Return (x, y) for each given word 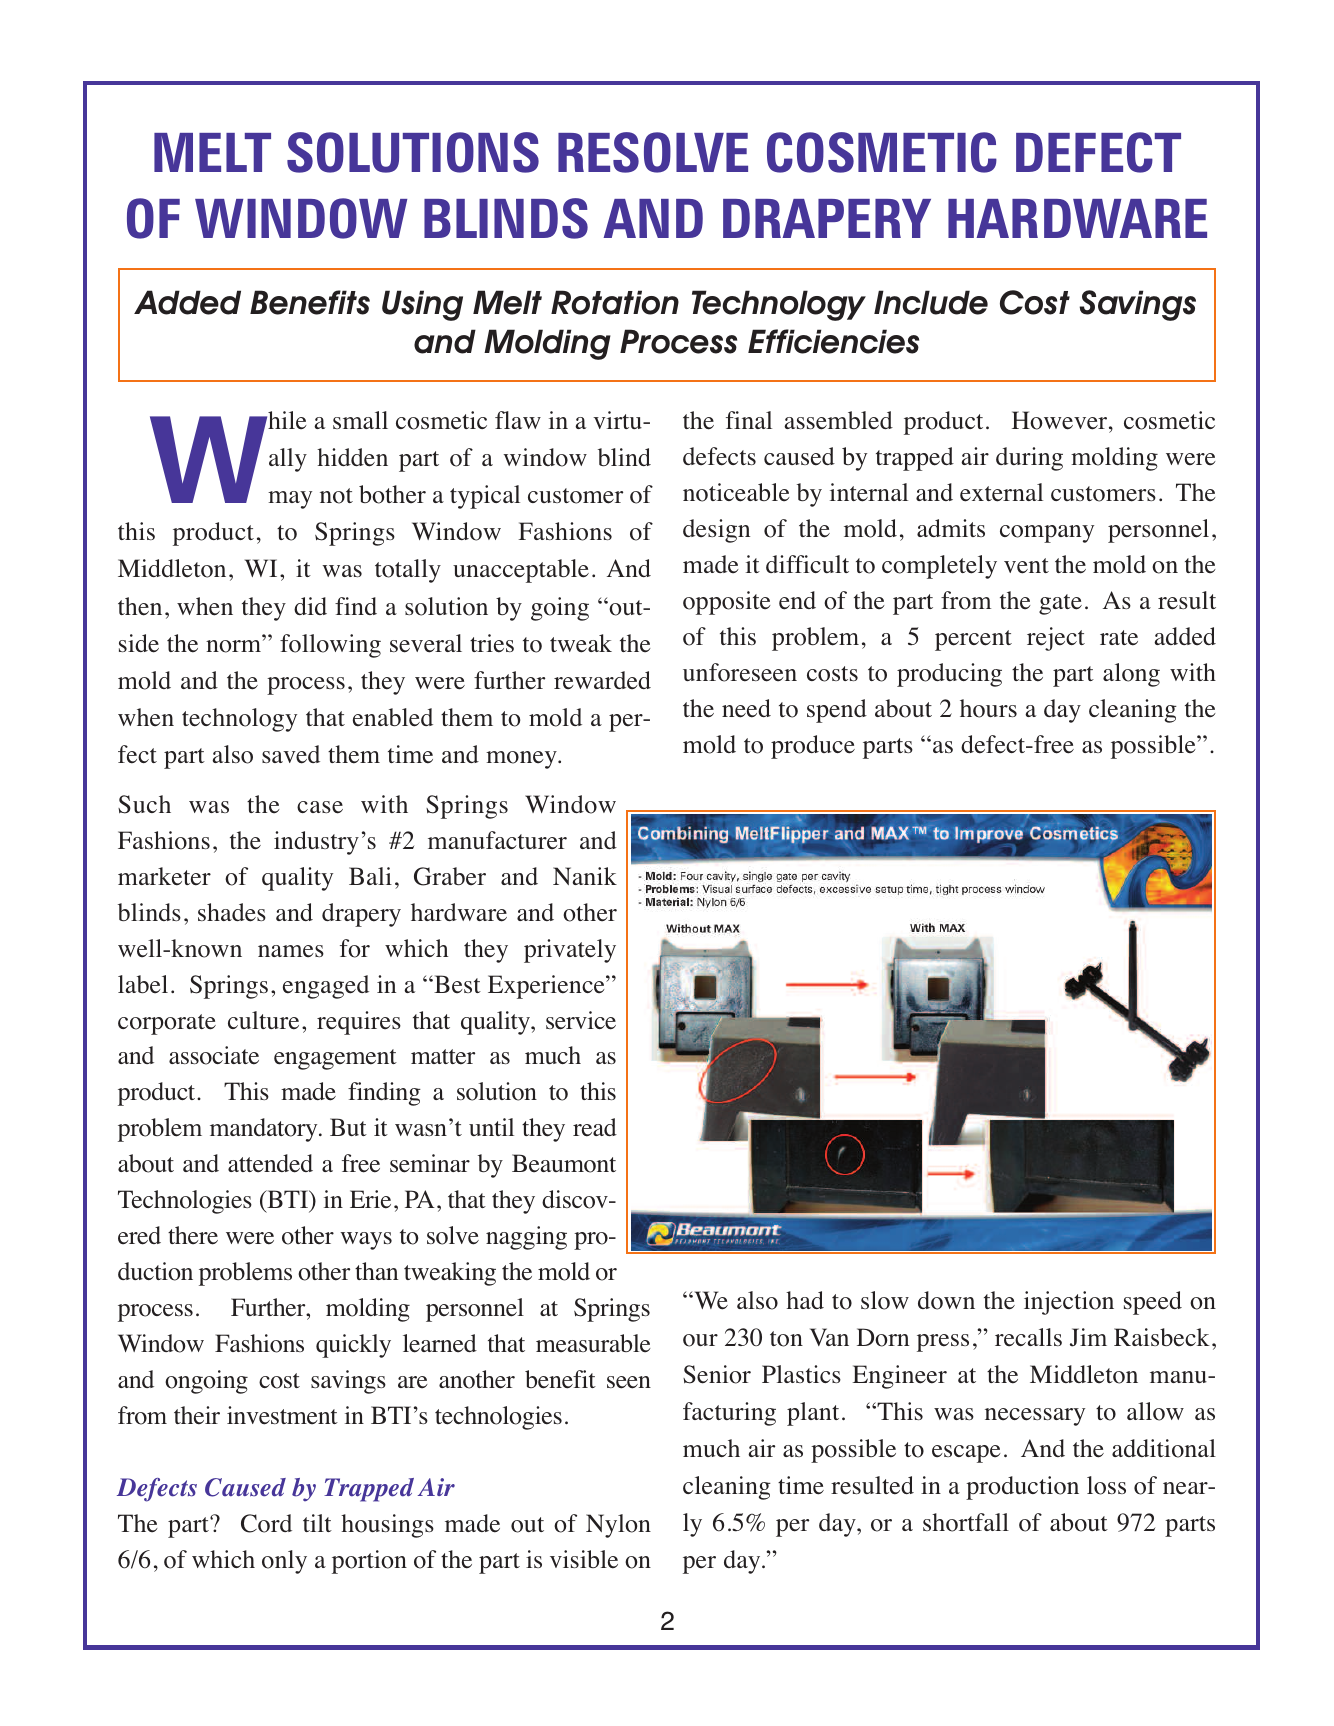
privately (570, 951)
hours (988, 708)
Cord (266, 1523)
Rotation (615, 302)
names (291, 951)
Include (931, 302)
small (360, 420)
